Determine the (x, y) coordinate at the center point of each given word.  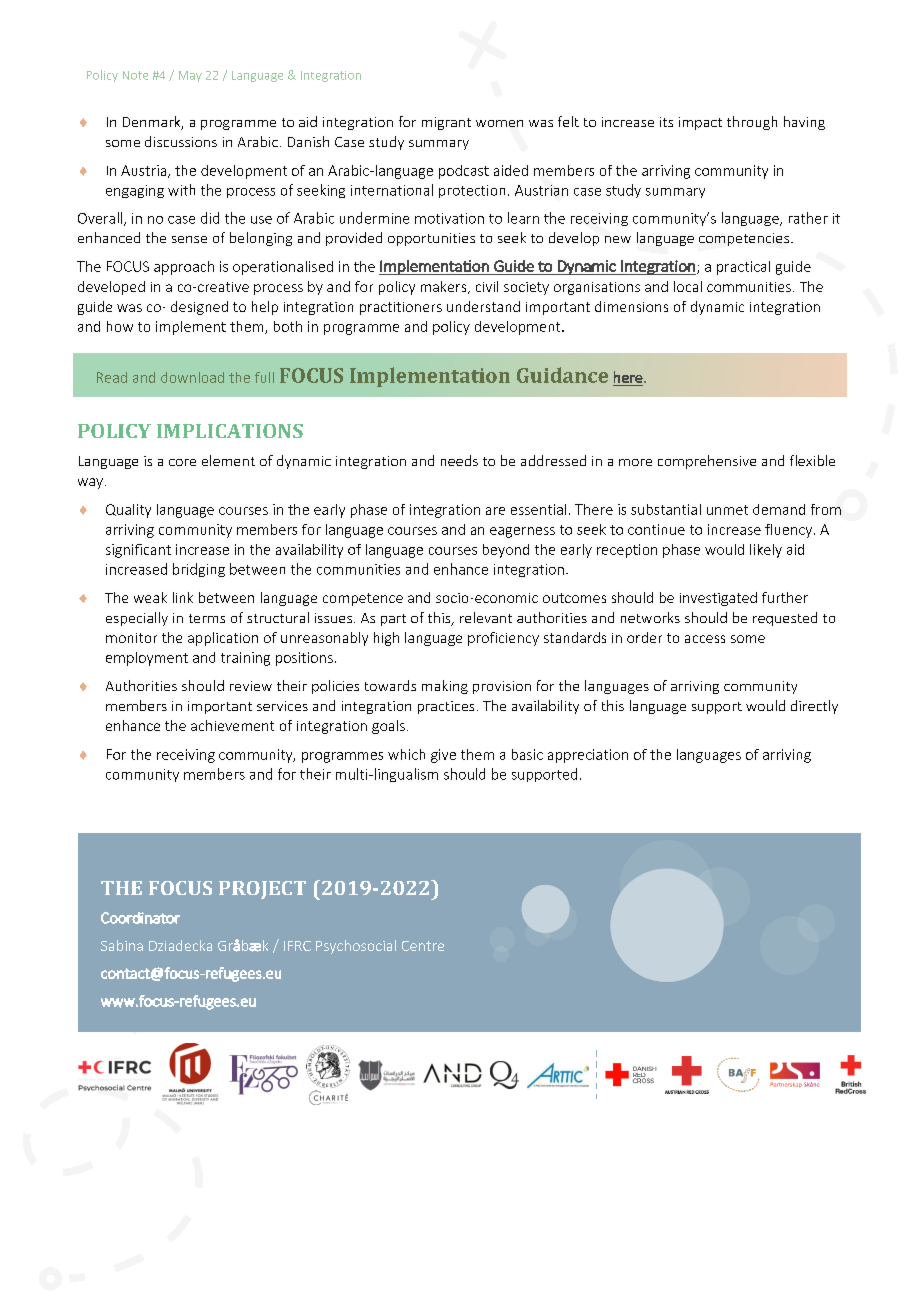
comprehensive (707, 462)
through (752, 123)
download (192, 377)
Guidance (562, 375)
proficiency (503, 639)
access (705, 639)
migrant (446, 123)
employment (147, 659)
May (190, 76)
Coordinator (140, 918)
